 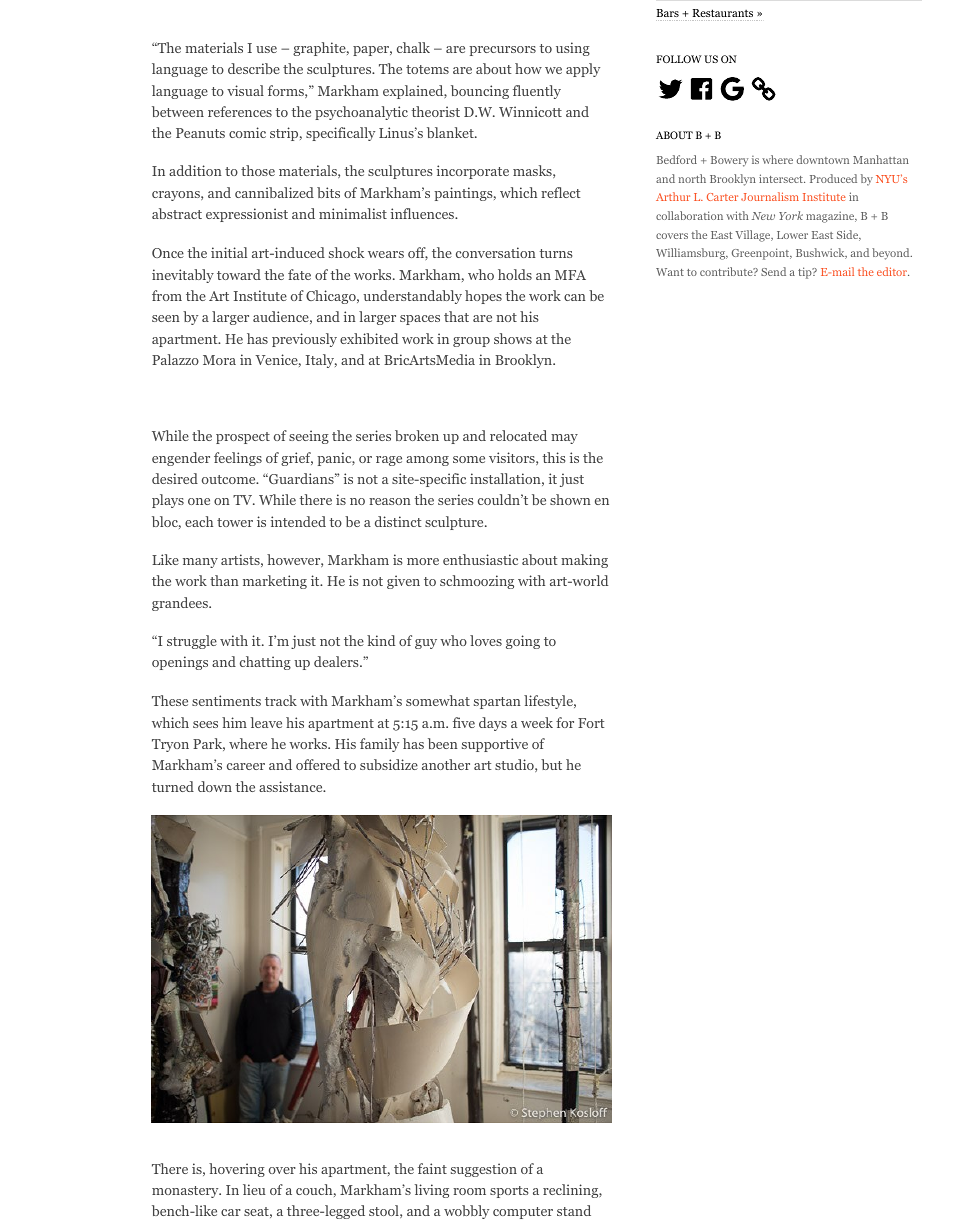 I want to click on precursors, so click(x=502, y=51).
